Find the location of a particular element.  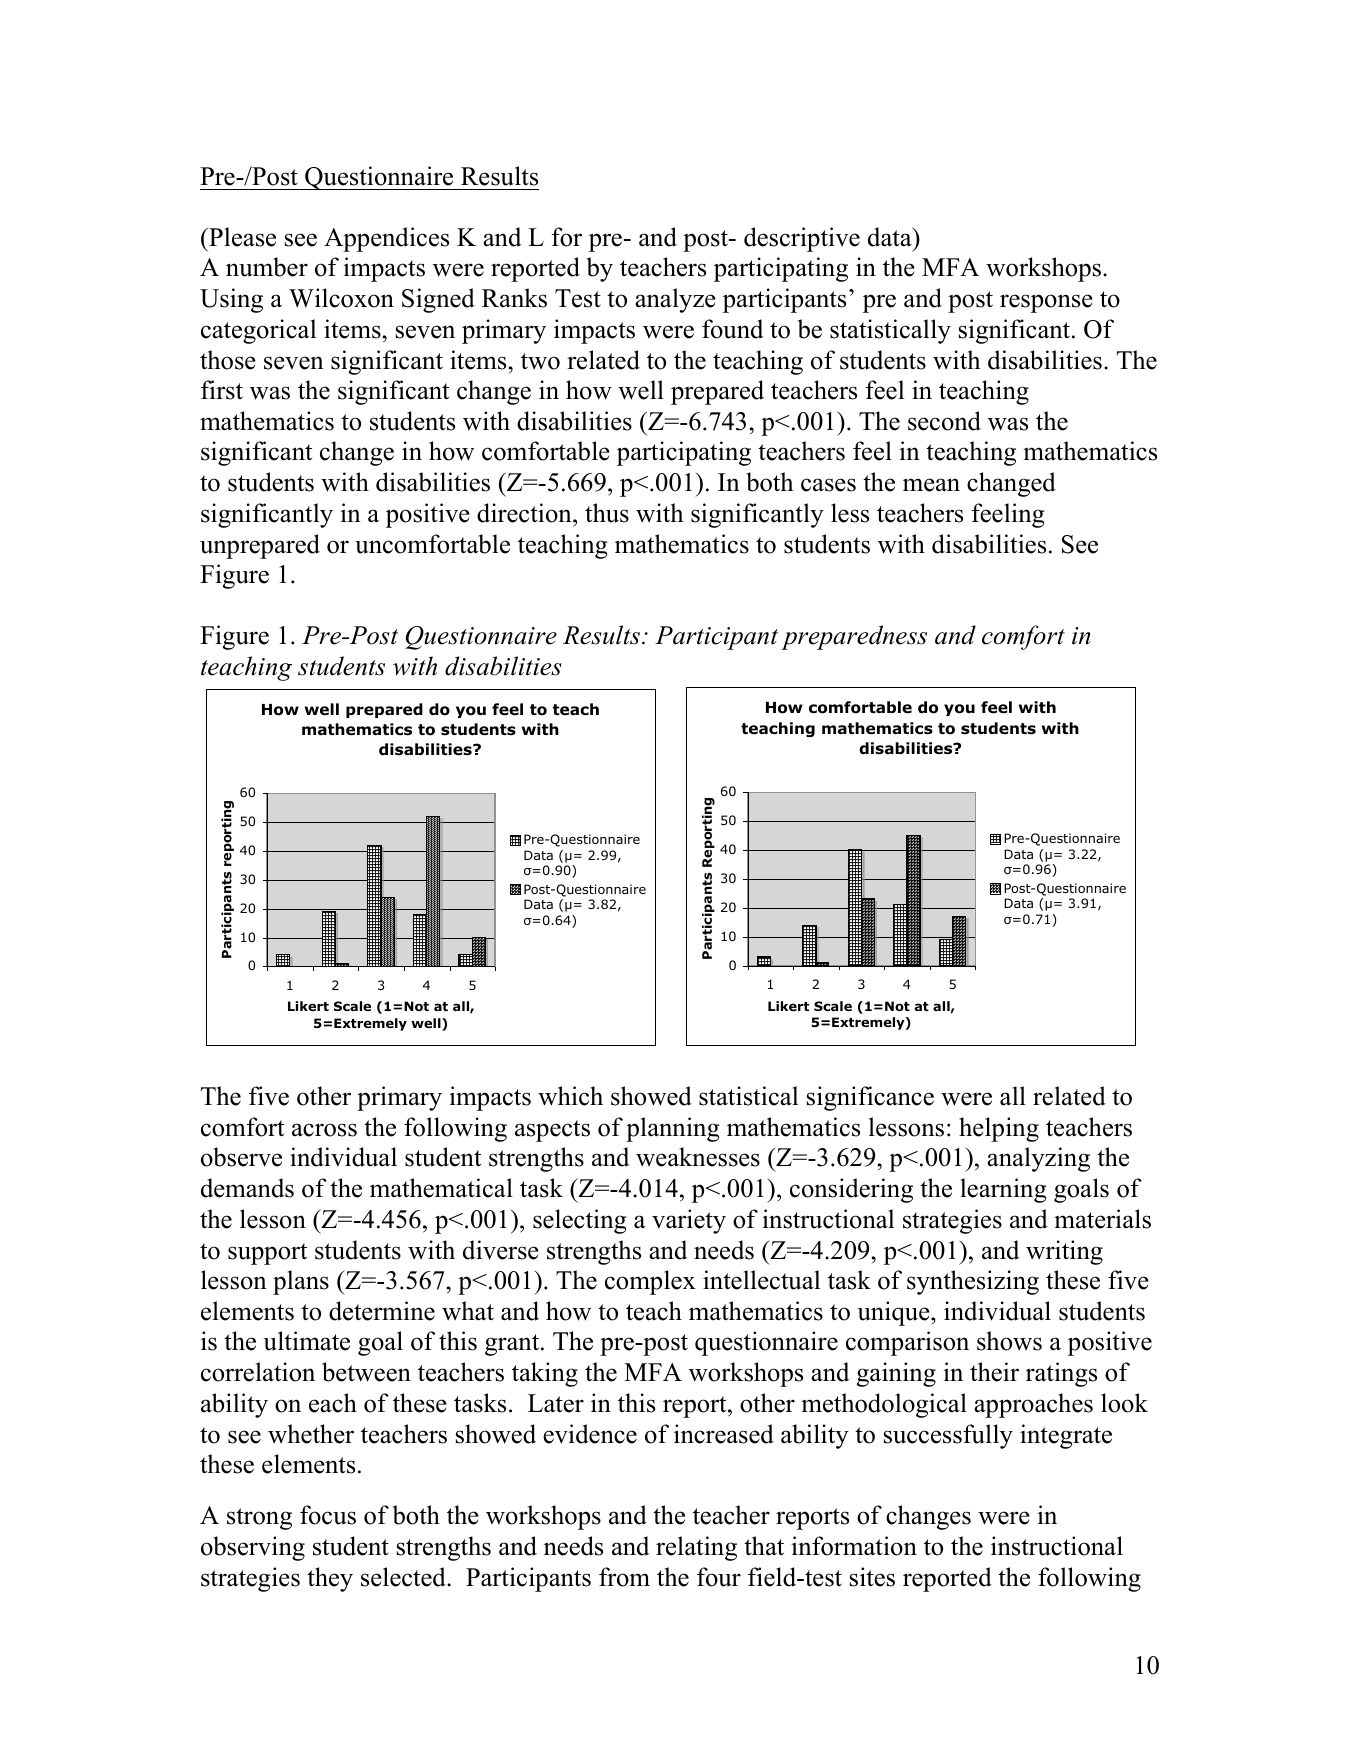

analyze is located at coordinates (675, 300).
